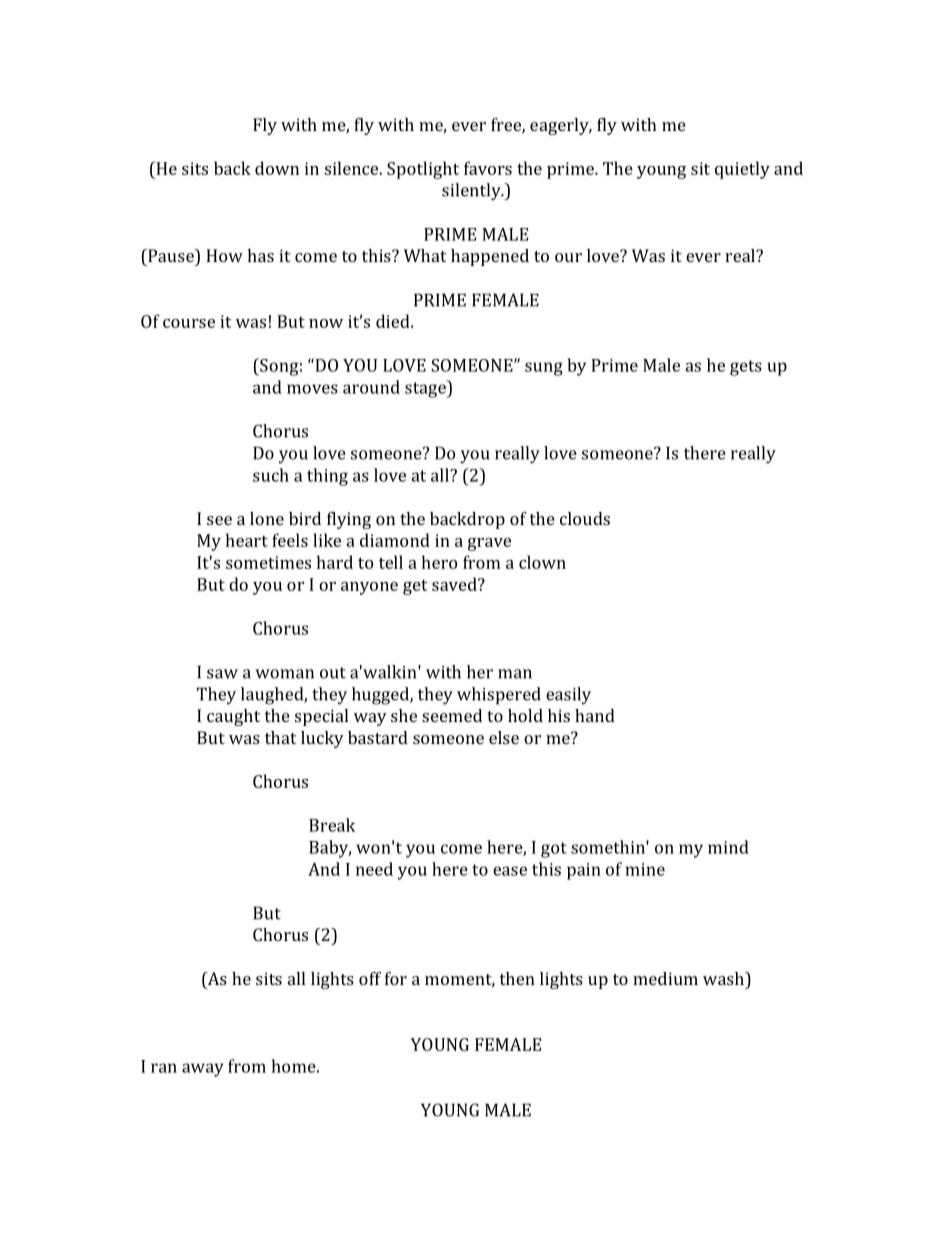 The width and height of the page is (952, 1233). What do you see at coordinates (277, 168) in the page?
I see `down` at bounding box center [277, 168].
